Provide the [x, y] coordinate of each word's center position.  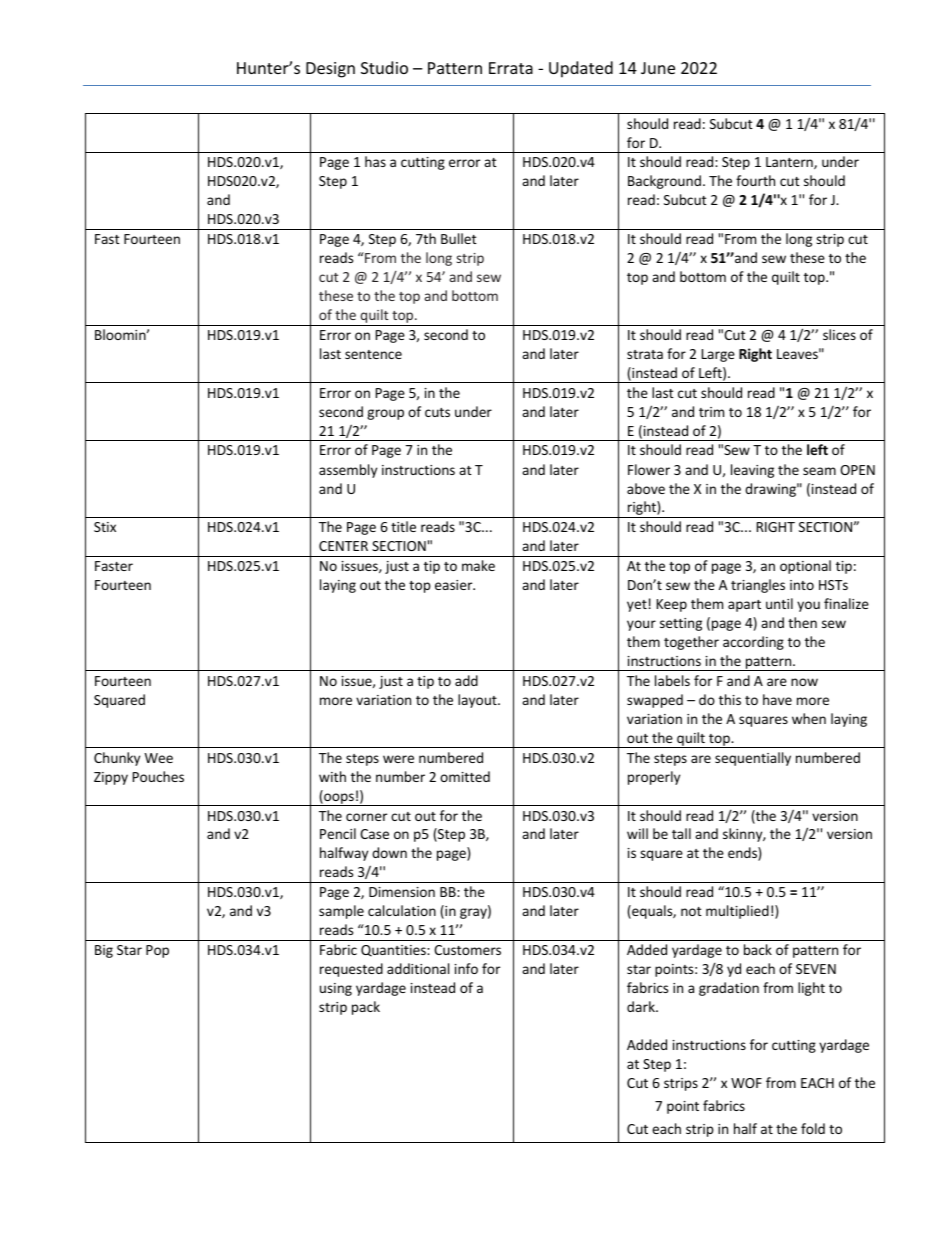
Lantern [790, 163]
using [336, 989]
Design [330, 70]
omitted [465, 776]
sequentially [753, 759]
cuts [437, 412]
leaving [752, 471]
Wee [158, 758]
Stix [105, 527]
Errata [511, 68]
